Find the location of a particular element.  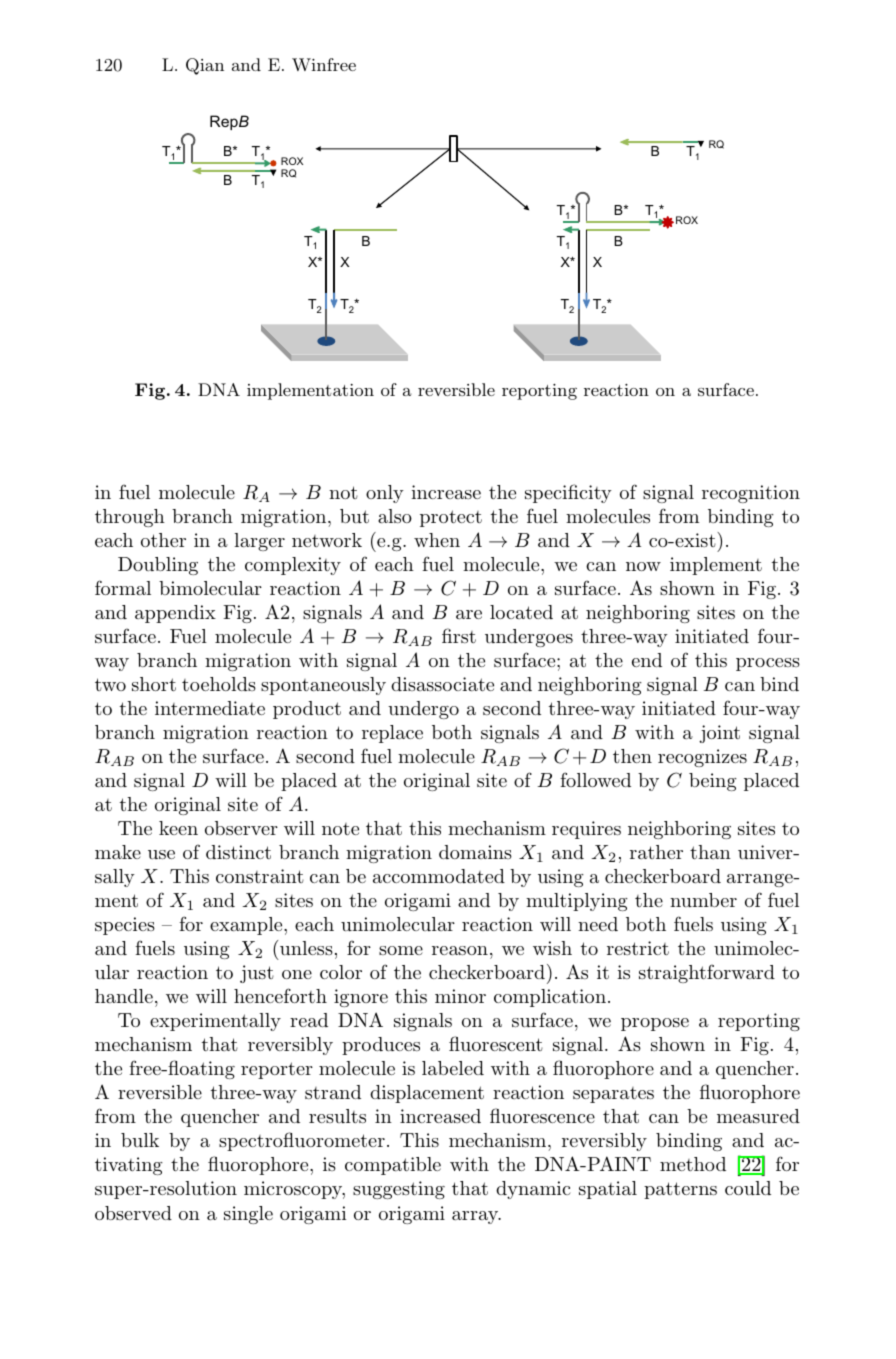

only is located at coordinates (385, 494).
